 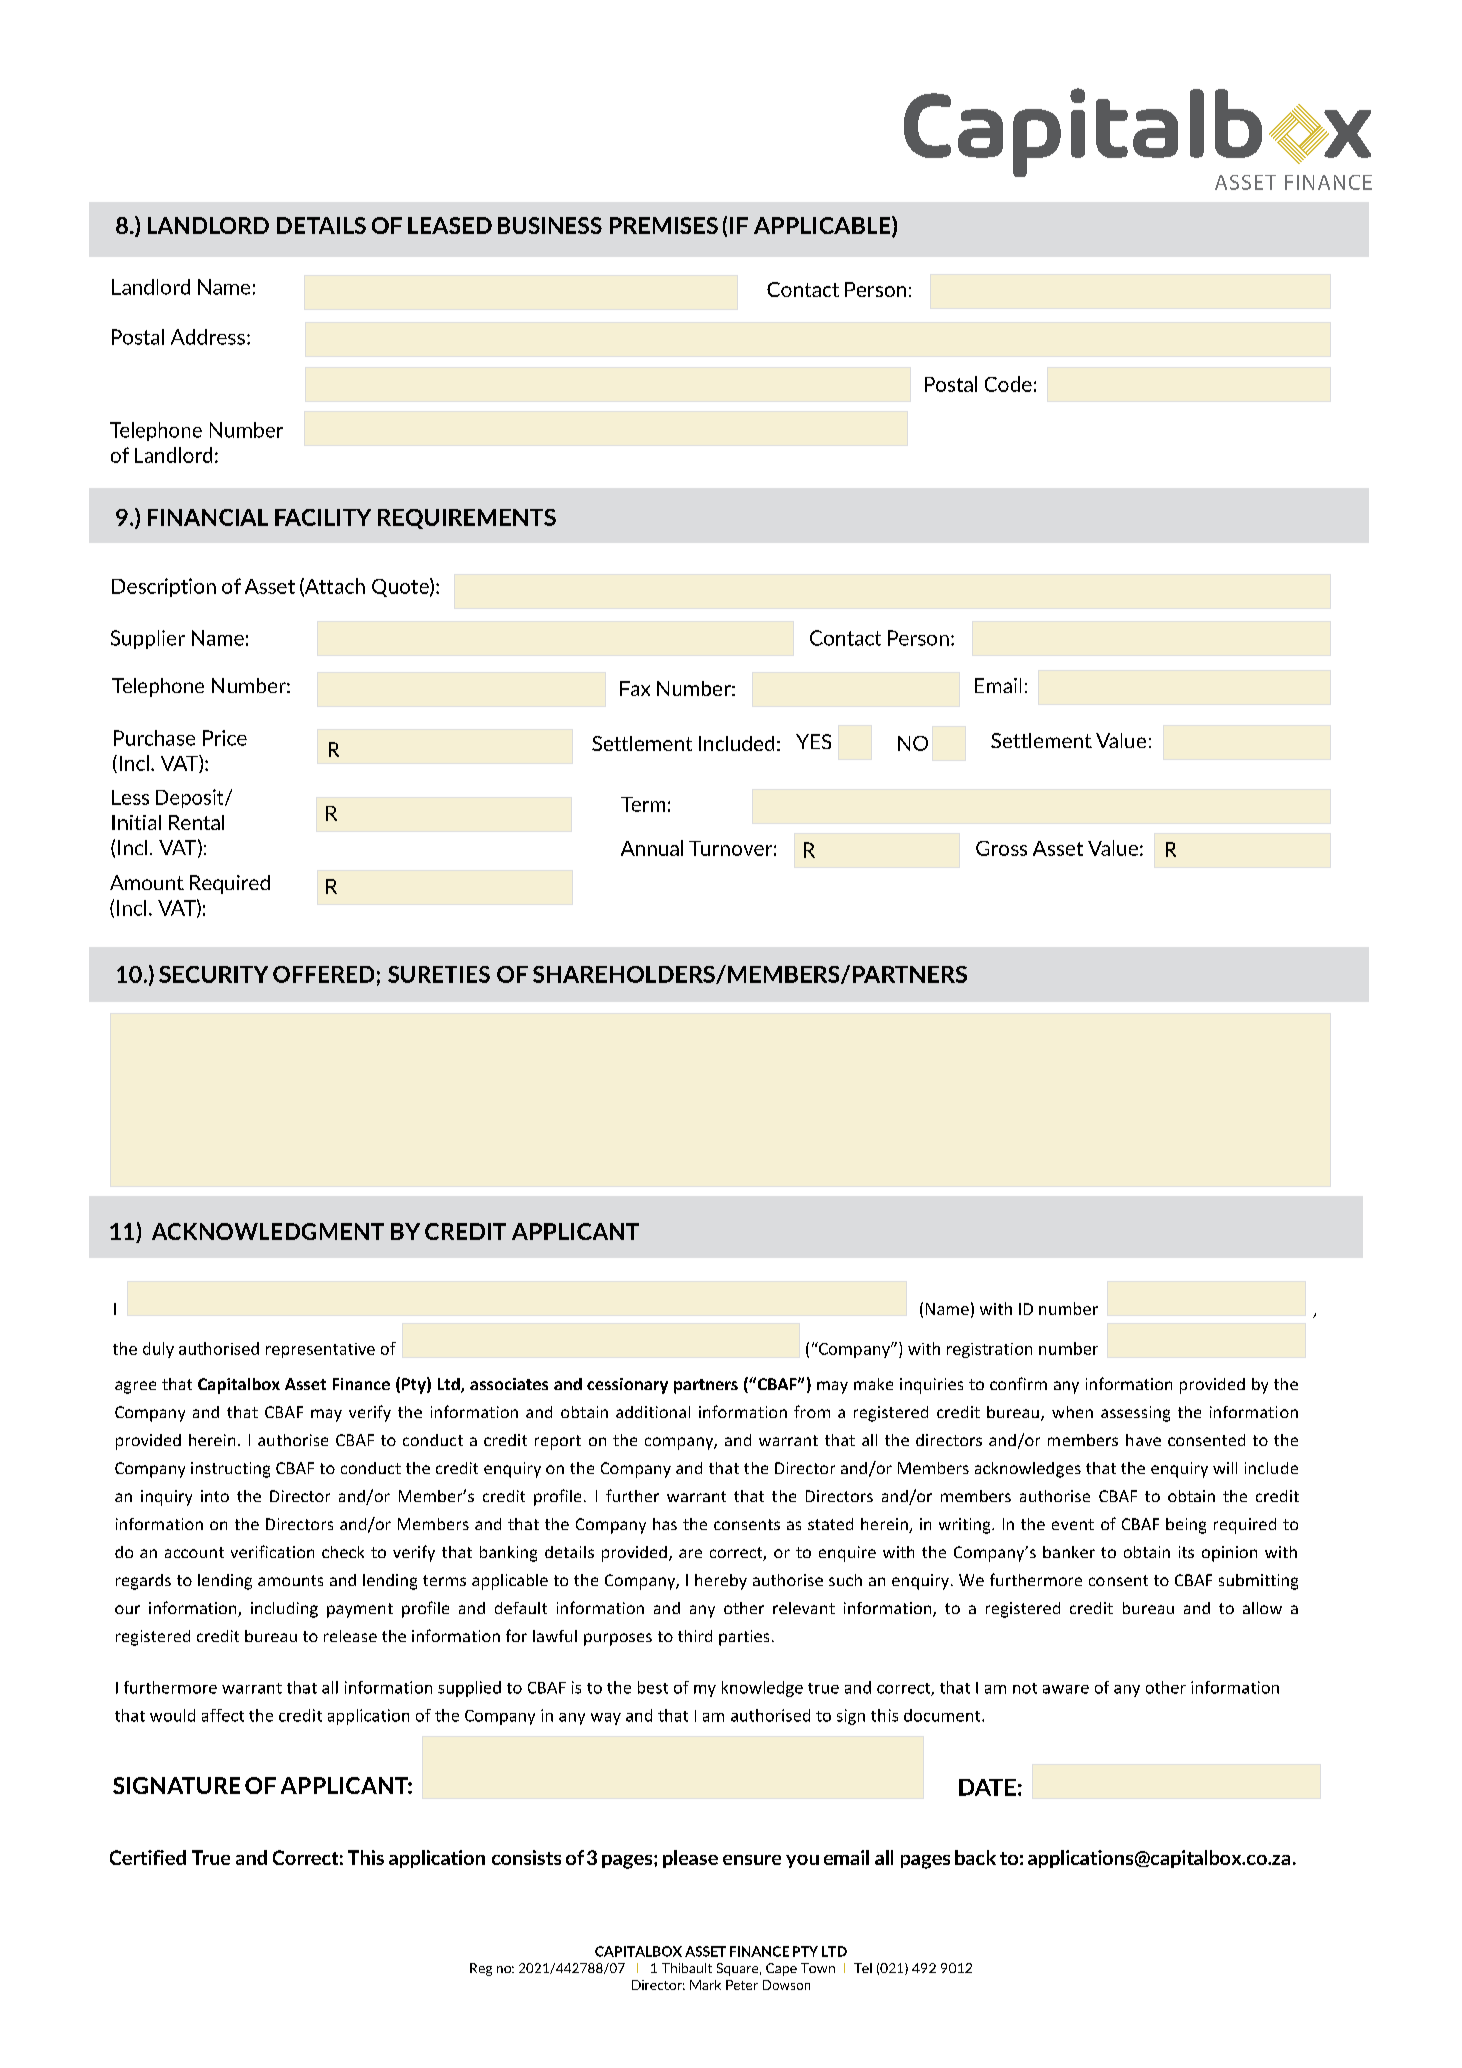 What do you see at coordinates (652, 848) in the page?
I see `Annual` at bounding box center [652, 848].
